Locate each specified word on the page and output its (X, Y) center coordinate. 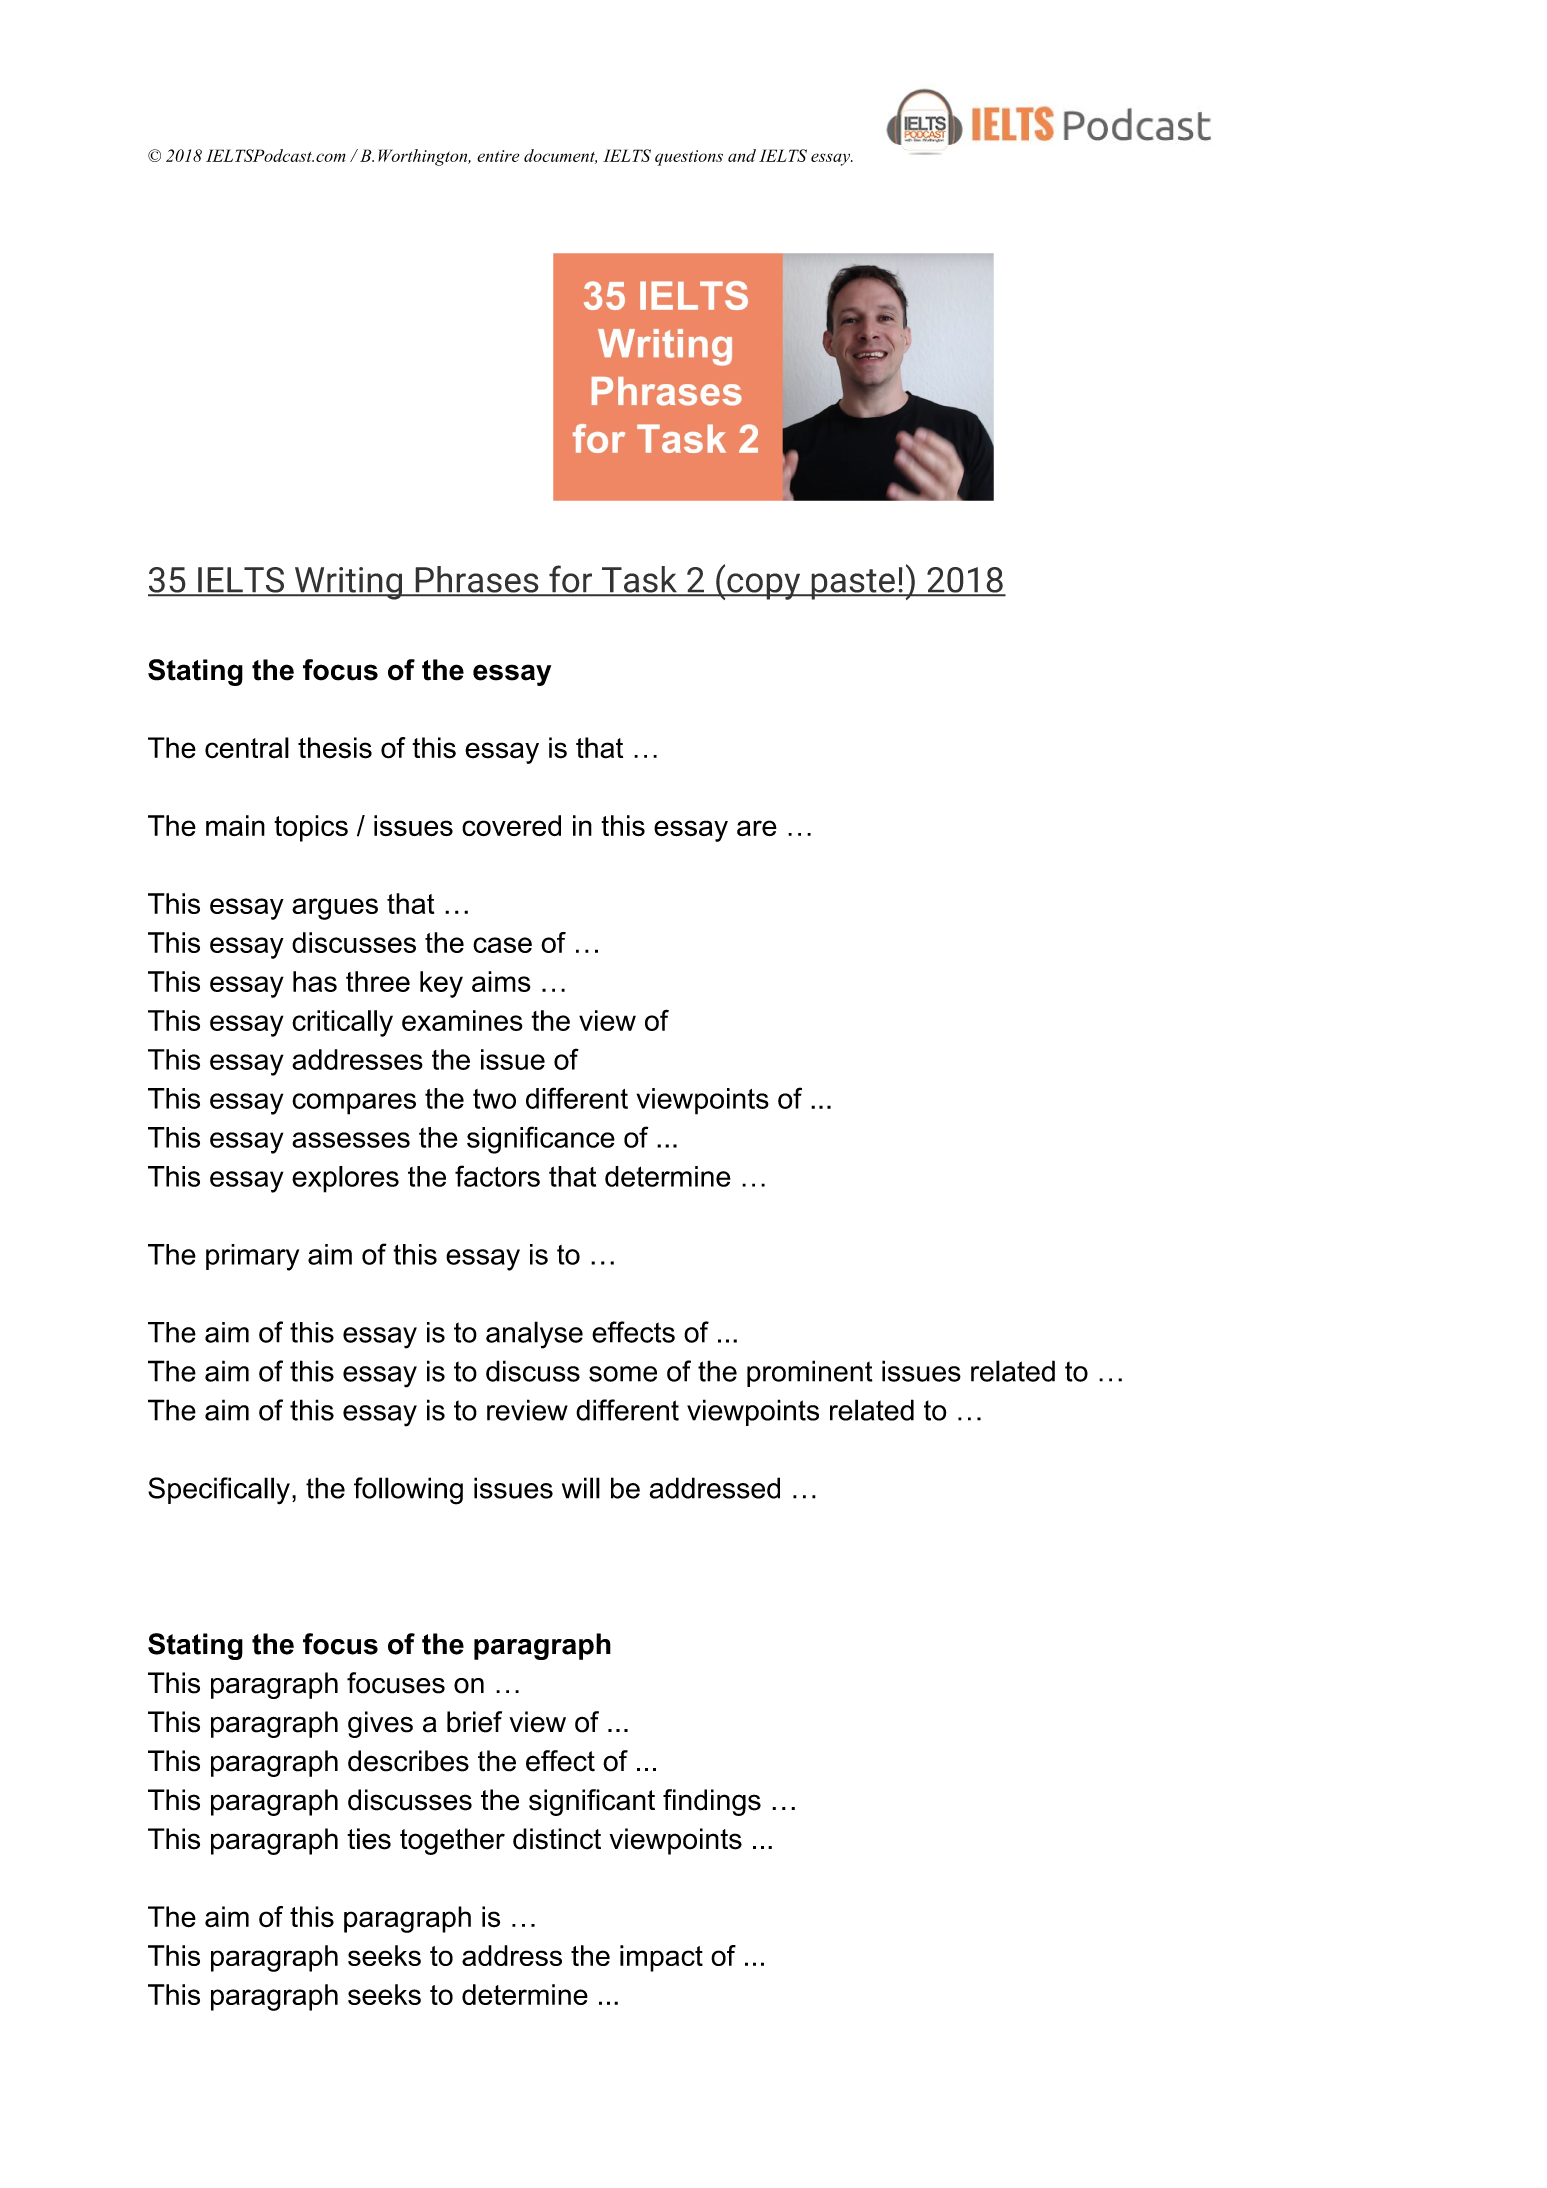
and (742, 155)
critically (342, 1023)
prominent (810, 1373)
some (623, 1374)
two (494, 1099)
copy (764, 586)
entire (498, 156)
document (560, 156)
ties (369, 1839)
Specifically (219, 1491)
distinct (557, 1839)
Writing (348, 583)
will (581, 1488)
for (571, 580)
